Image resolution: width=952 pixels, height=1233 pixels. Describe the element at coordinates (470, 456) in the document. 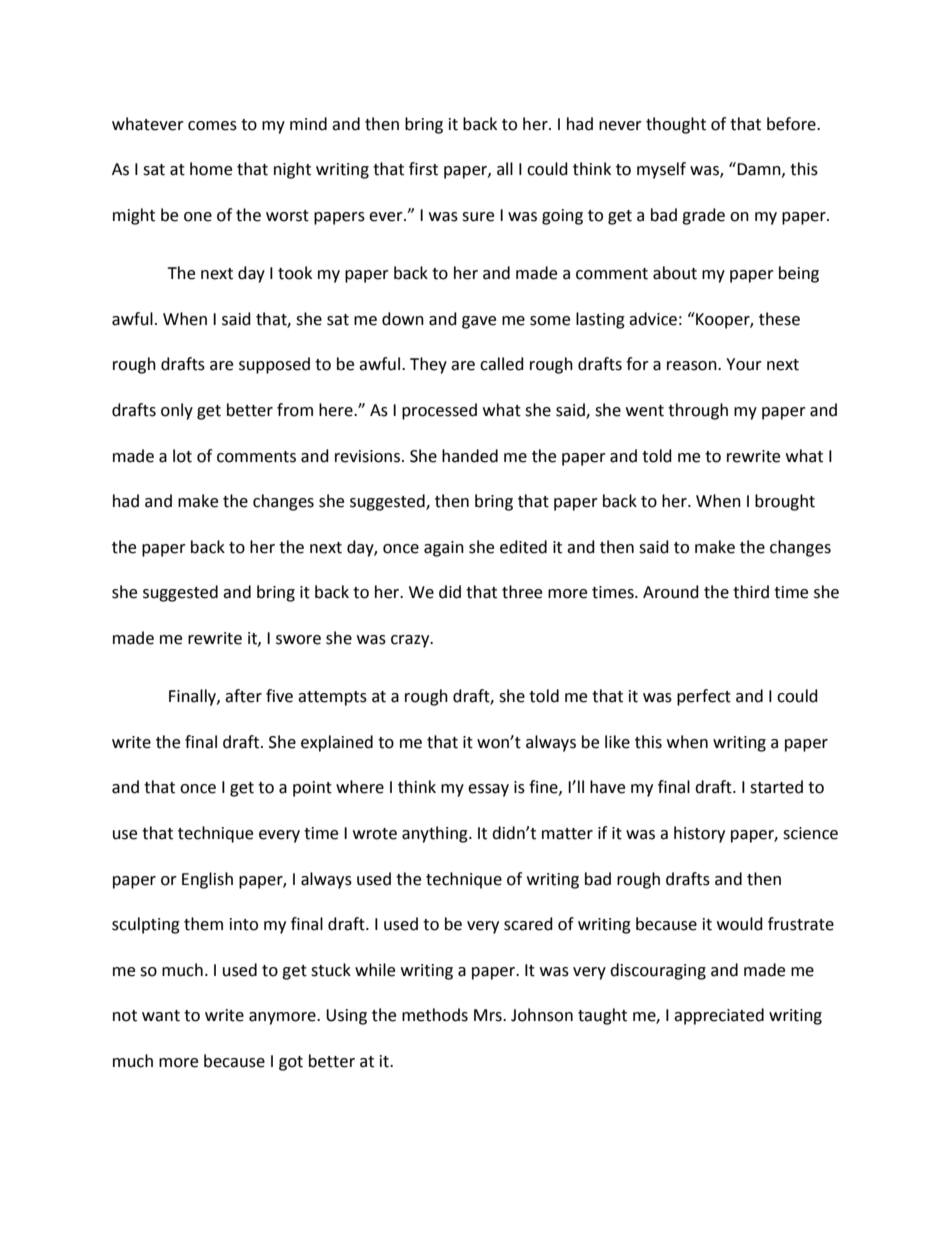

I see `handed` at that location.
